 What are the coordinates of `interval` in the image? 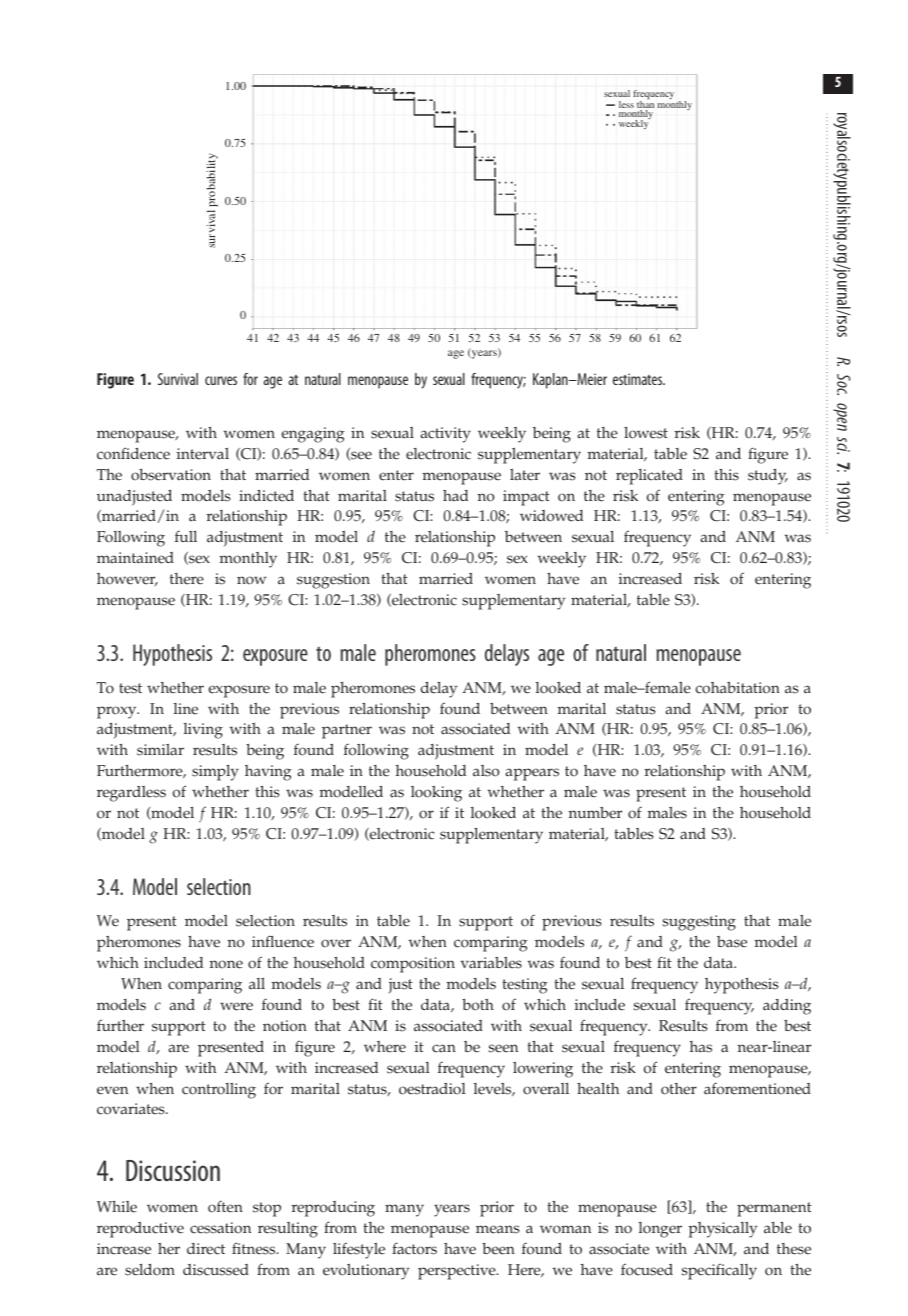 It's located at (203, 454).
